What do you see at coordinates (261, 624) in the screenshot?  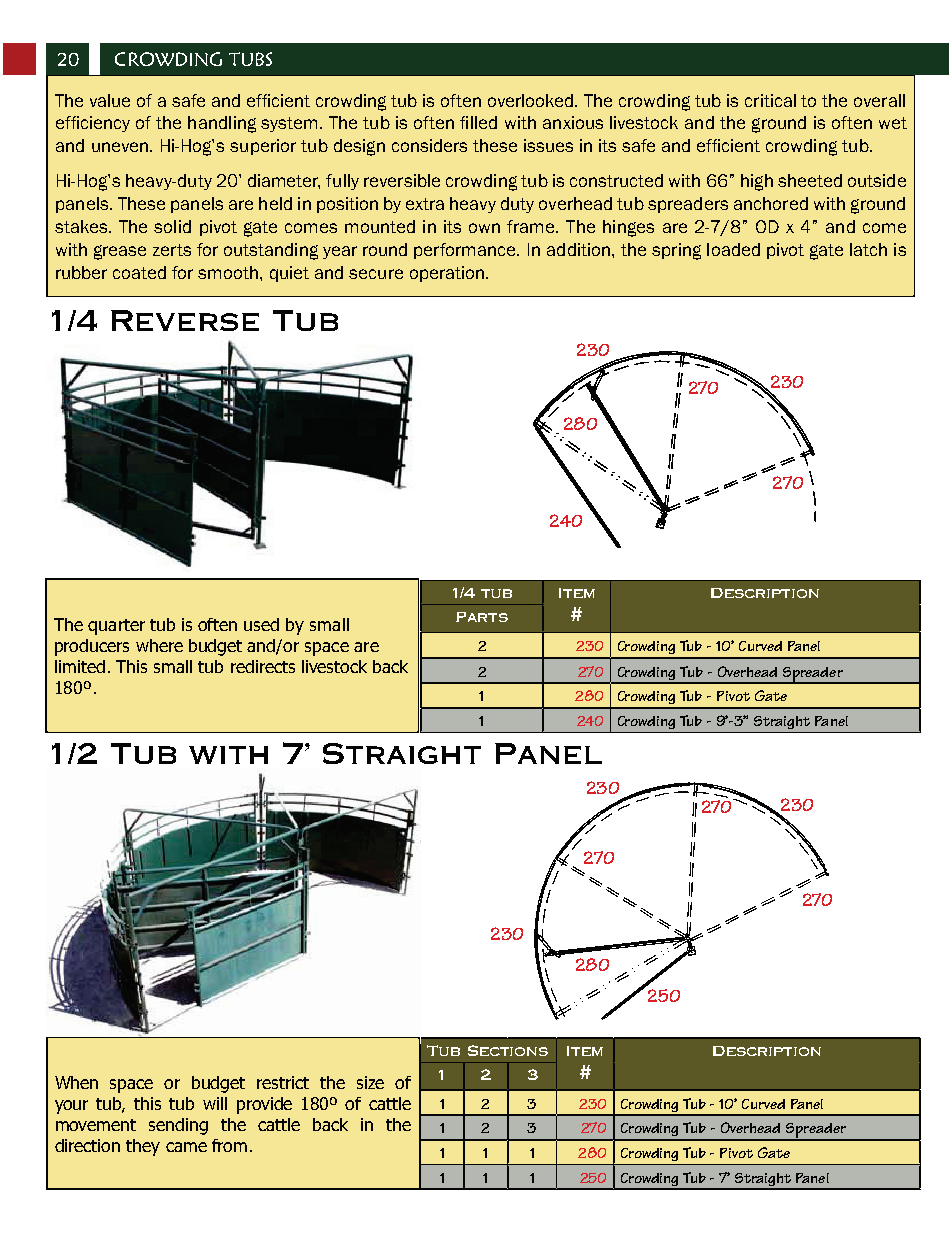 I see `used` at bounding box center [261, 624].
